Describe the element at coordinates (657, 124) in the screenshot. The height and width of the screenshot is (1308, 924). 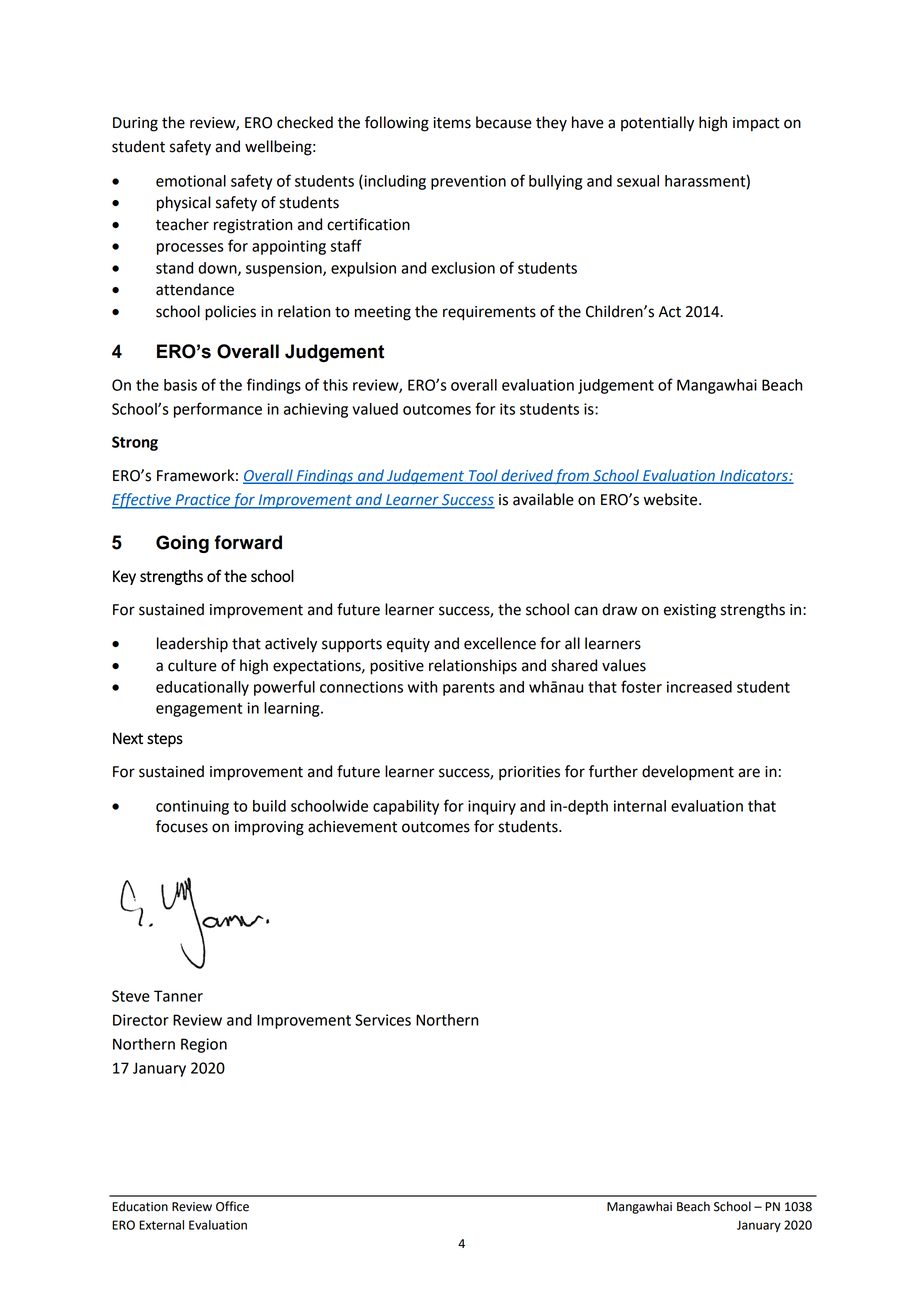
I see `potentially` at that location.
